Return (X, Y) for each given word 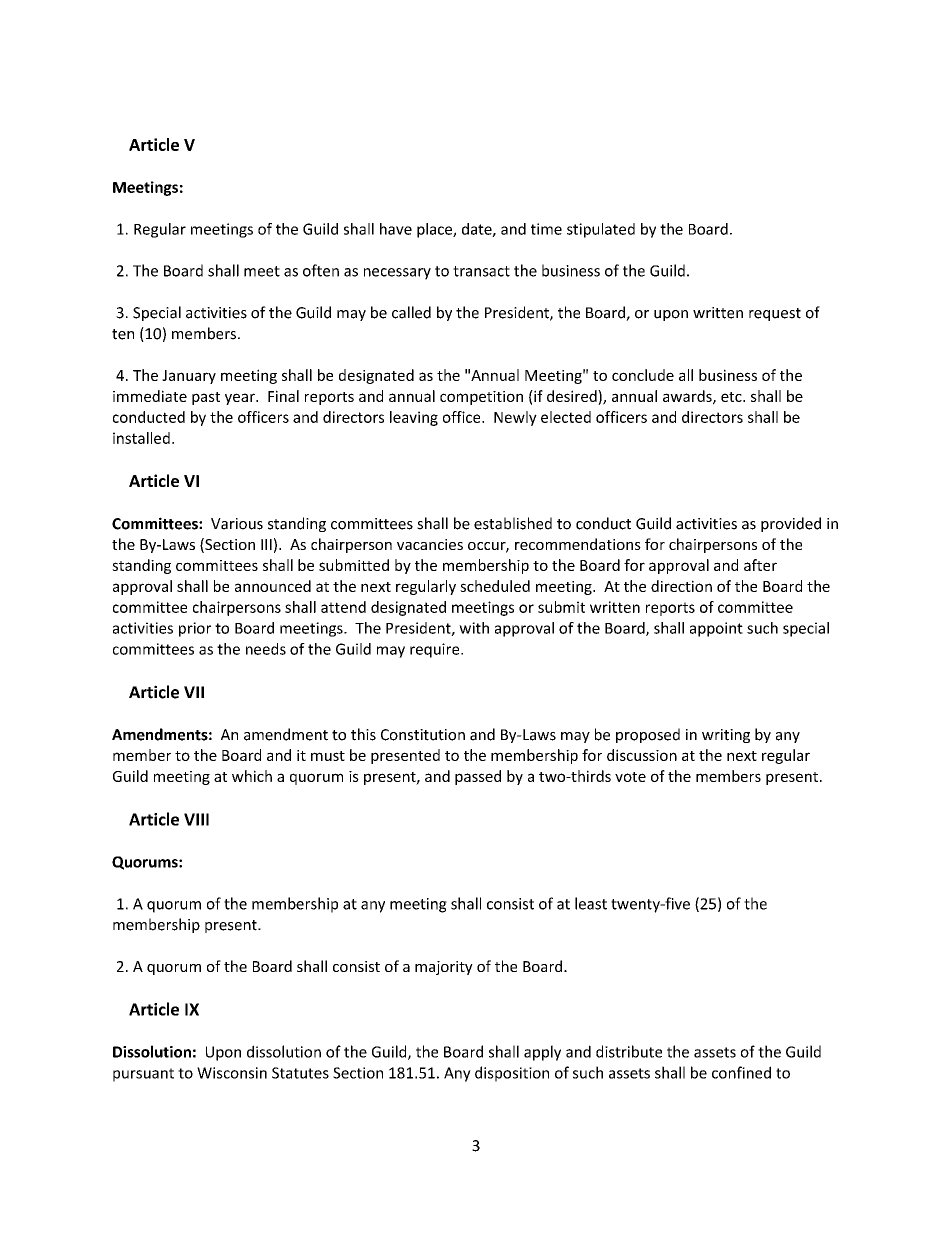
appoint (716, 629)
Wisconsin (232, 1073)
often (321, 270)
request (775, 314)
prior (195, 629)
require (436, 650)
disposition (512, 1074)
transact (481, 271)
